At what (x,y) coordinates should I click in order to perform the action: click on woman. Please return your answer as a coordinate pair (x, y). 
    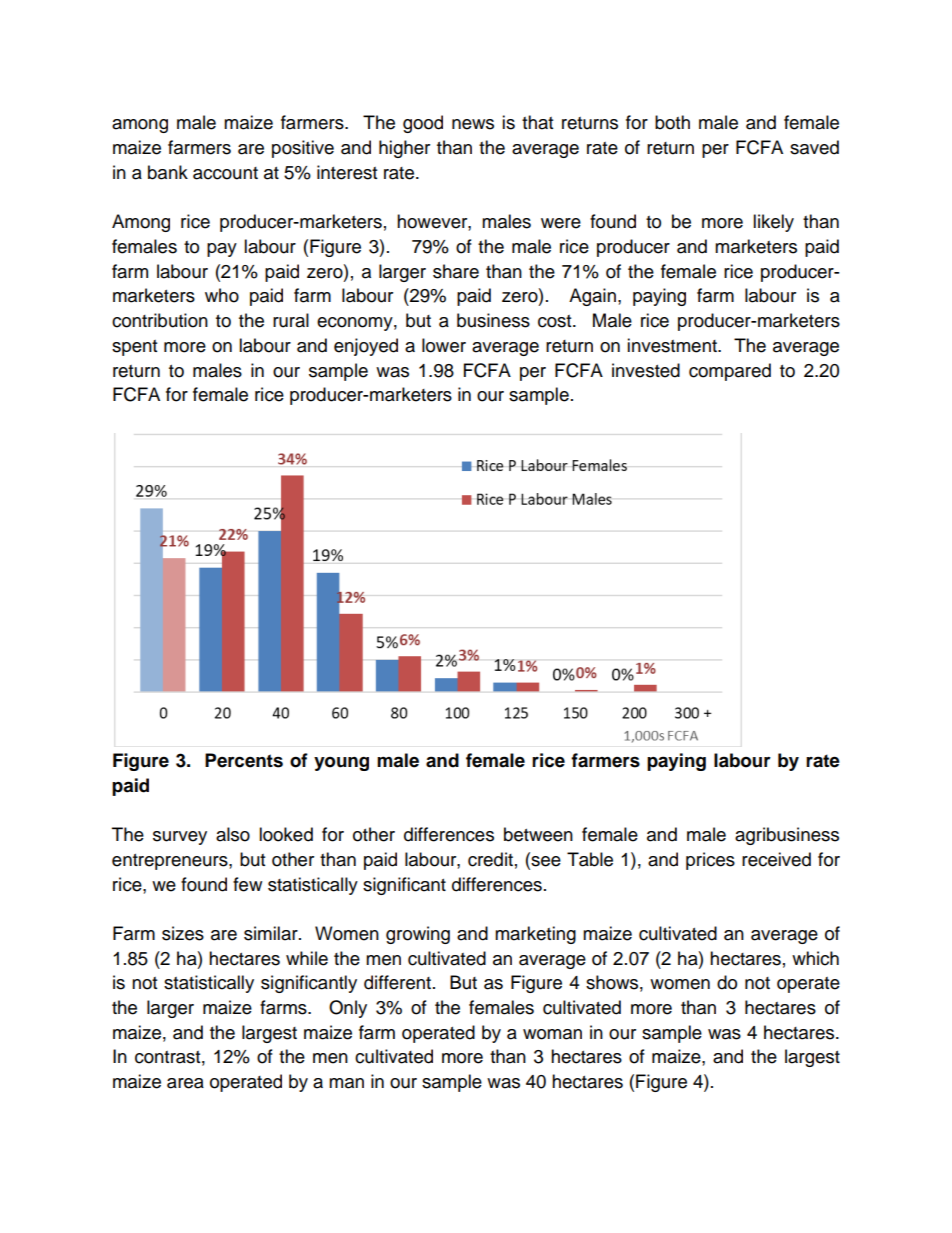
    Looking at the image, I should click on (552, 1034).
